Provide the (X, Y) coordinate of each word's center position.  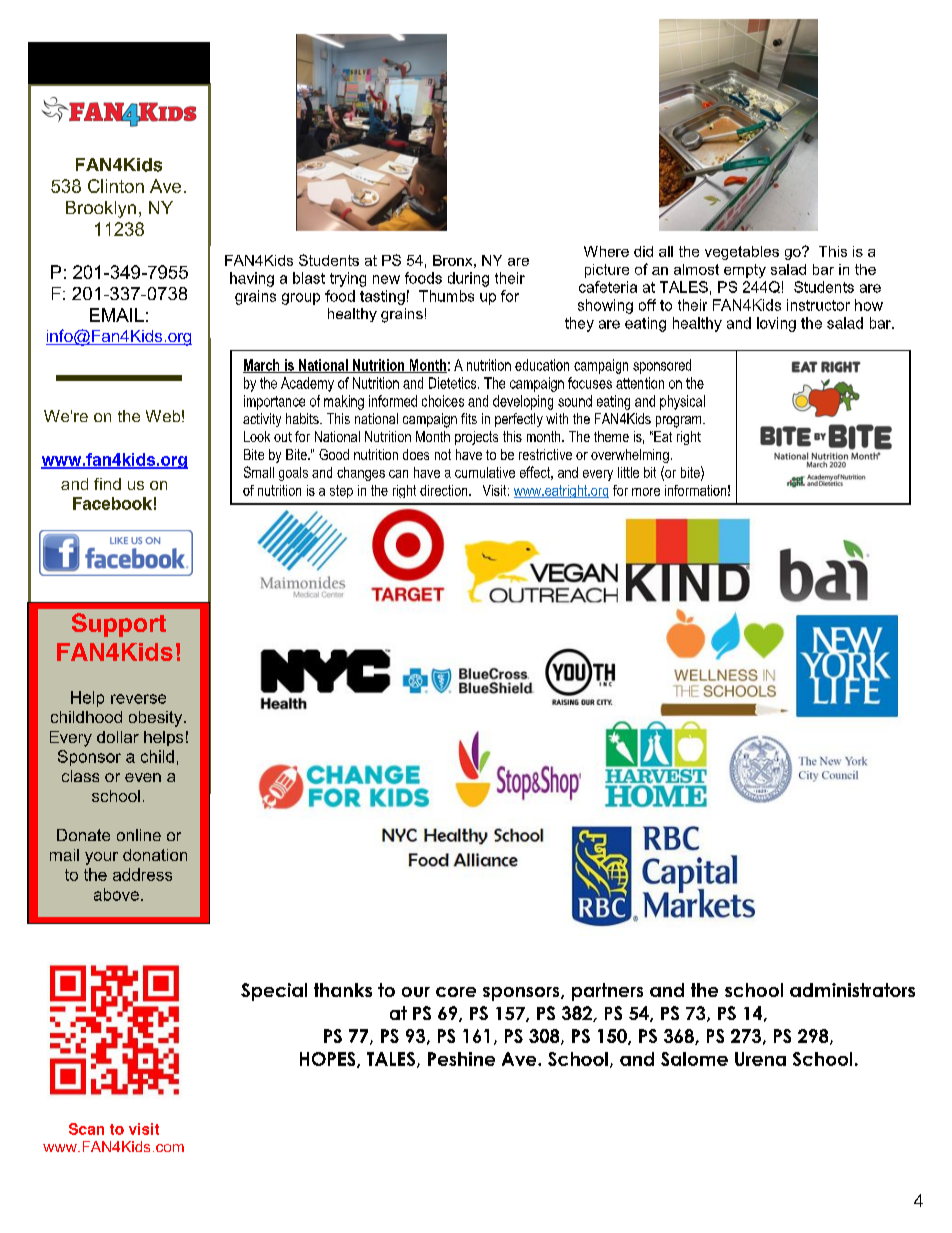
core (456, 992)
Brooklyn (101, 209)
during (468, 279)
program (680, 422)
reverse (138, 699)
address (142, 874)
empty (745, 271)
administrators (852, 990)
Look (257, 436)
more (646, 492)
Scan (86, 1129)
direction (445, 490)
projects (476, 438)
